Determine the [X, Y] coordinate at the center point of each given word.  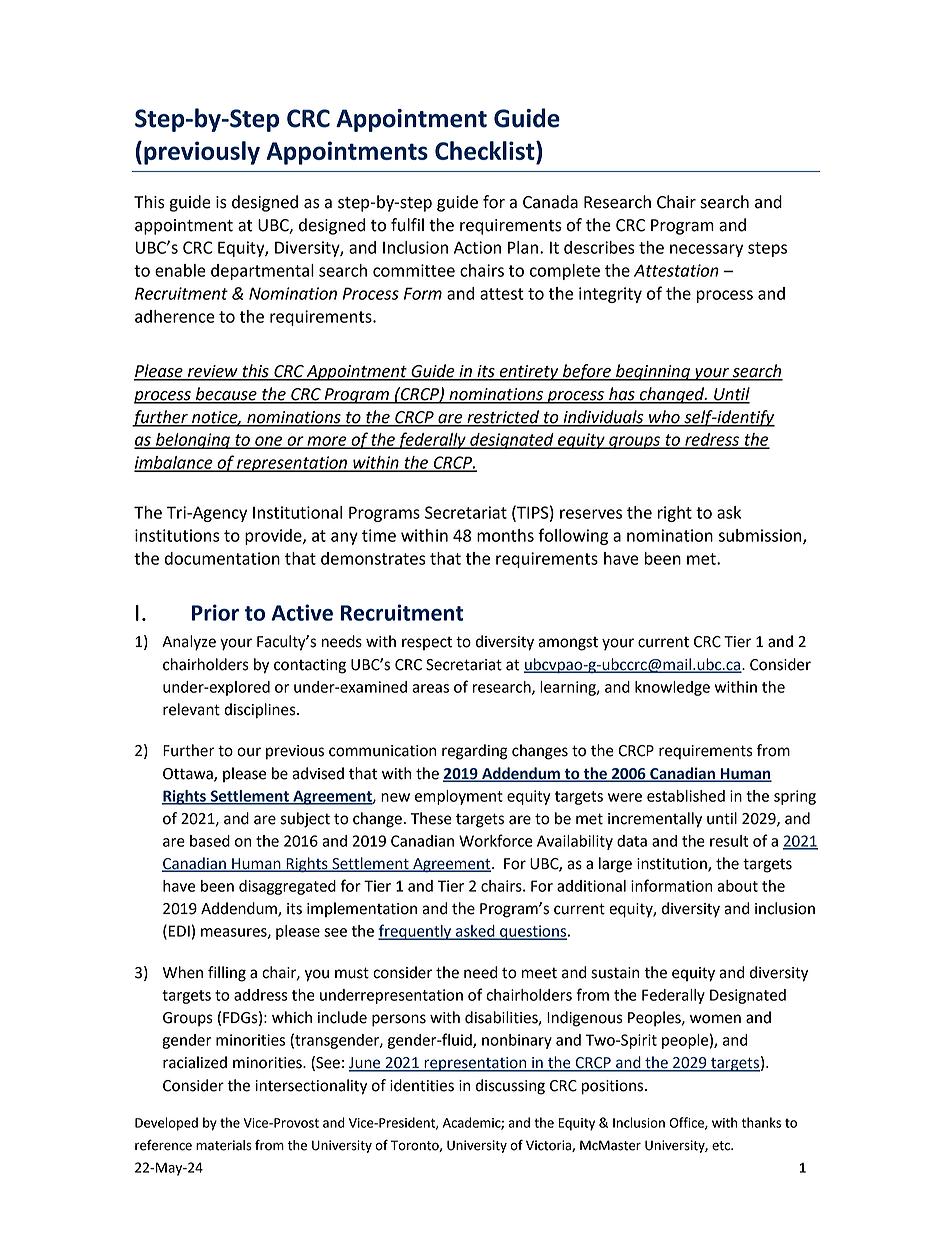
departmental [262, 272]
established [686, 796]
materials [224, 1145]
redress [712, 440]
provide [274, 537]
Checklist [486, 150]
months [505, 535]
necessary [706, 250]
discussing [510, 1087]
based [210, 841]
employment [459, 797]
